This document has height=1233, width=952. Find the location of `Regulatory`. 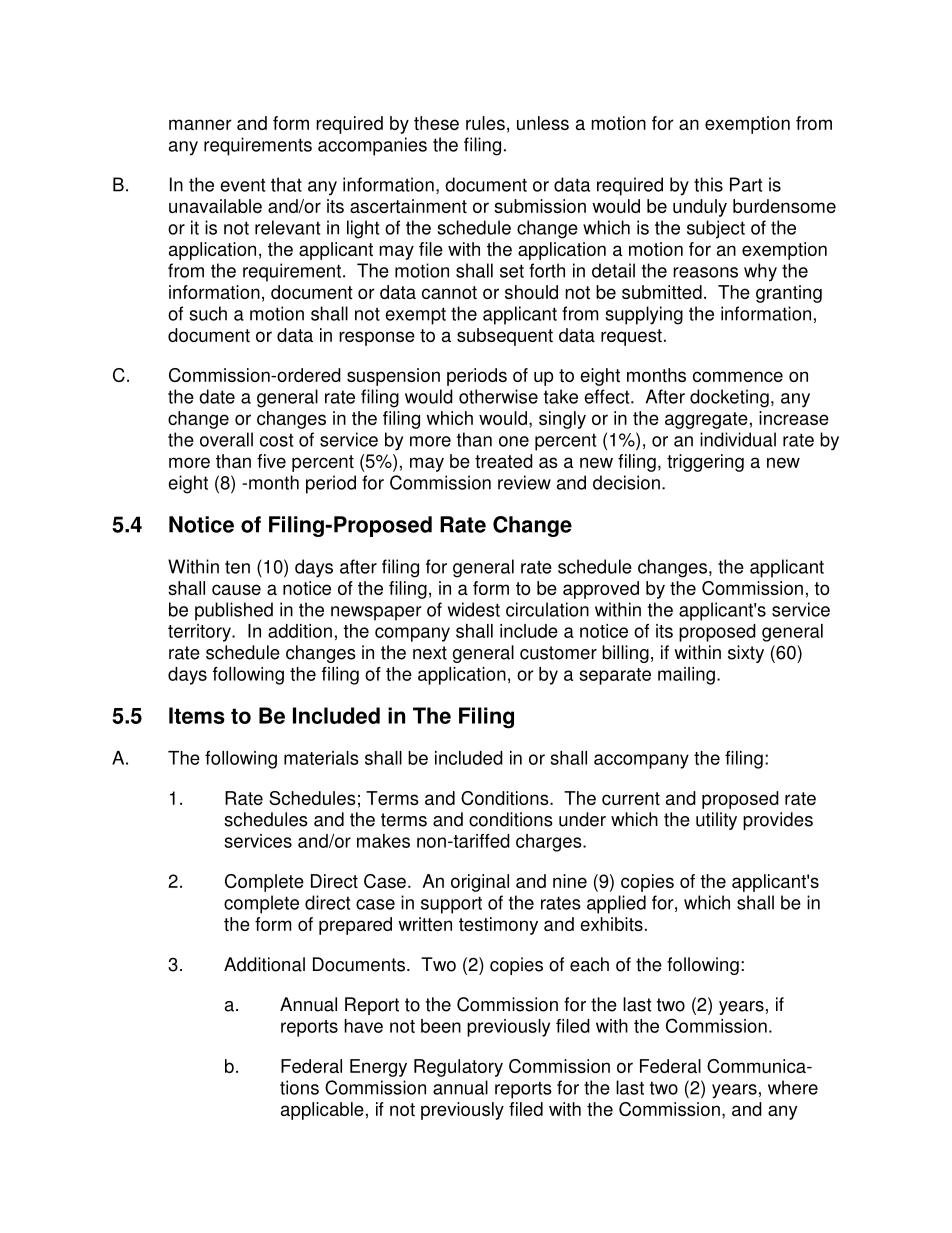

Regulatory is located at coordinates (458, 1068).
